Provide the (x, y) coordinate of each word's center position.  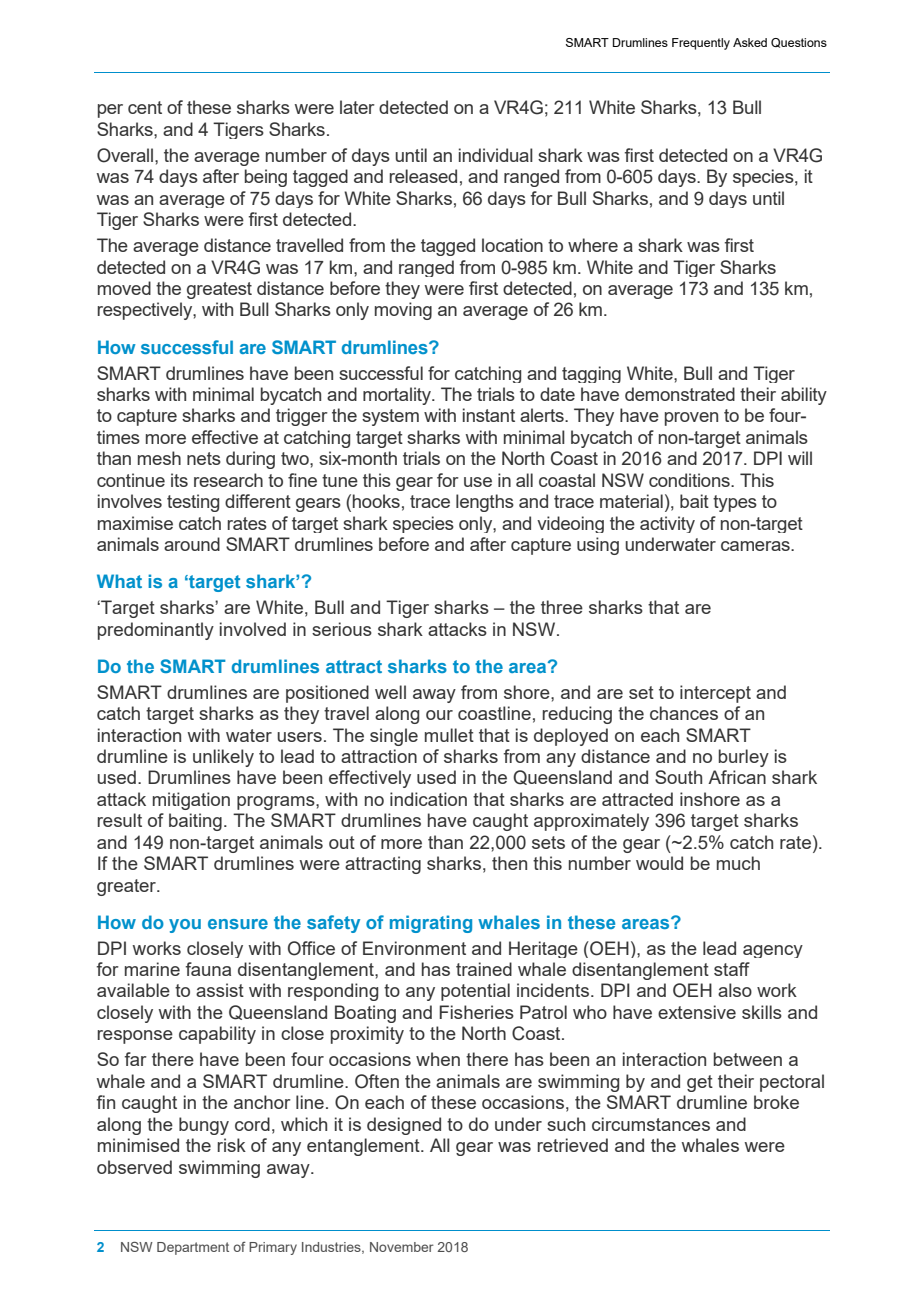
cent (145, 107)
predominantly (156, 631)
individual (496, 155)
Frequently (701, 44)
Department (193, 1248)
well (390, 692)
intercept (715, 694)
